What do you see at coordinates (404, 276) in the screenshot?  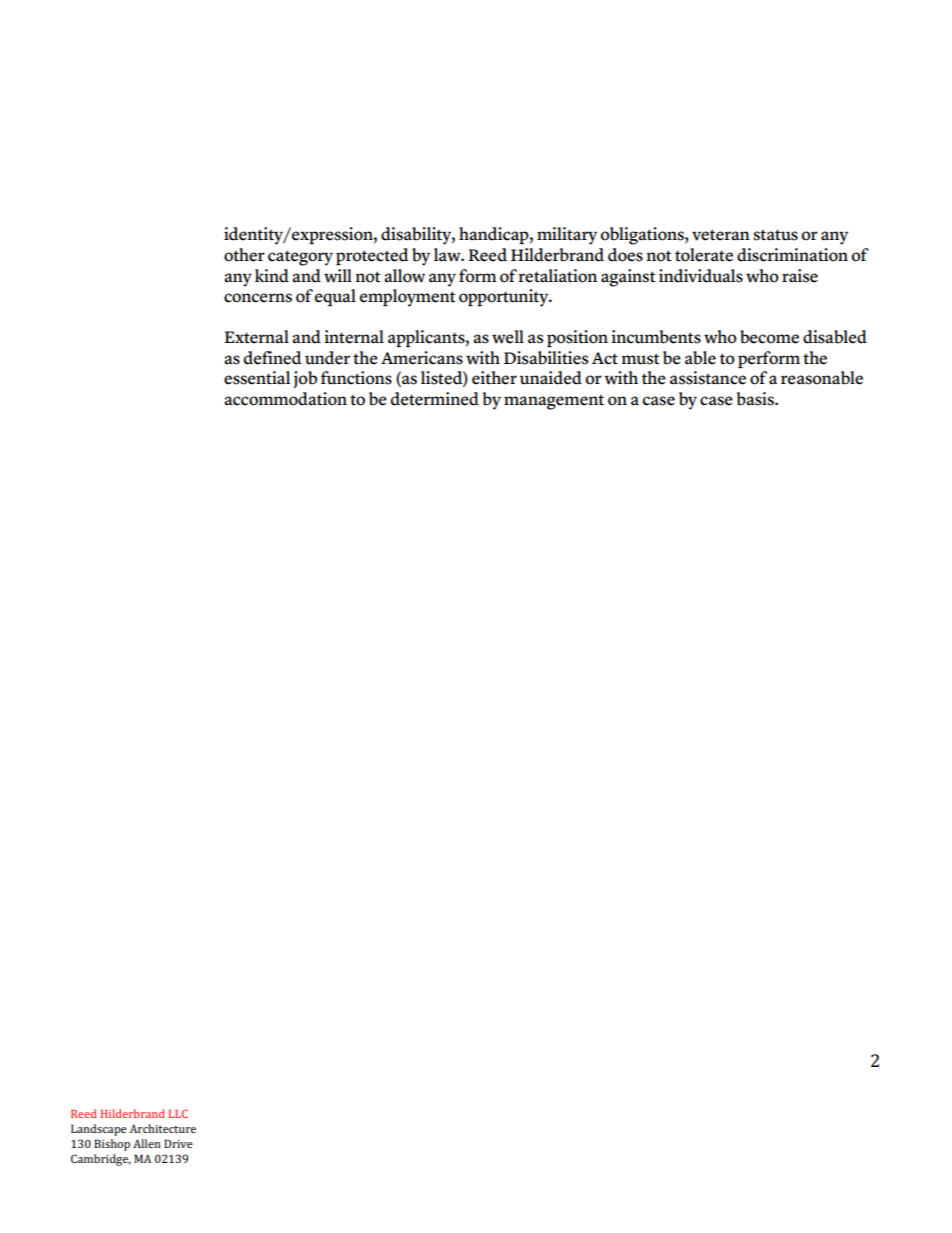 I see `allow` at bounding box center [404, 276].
